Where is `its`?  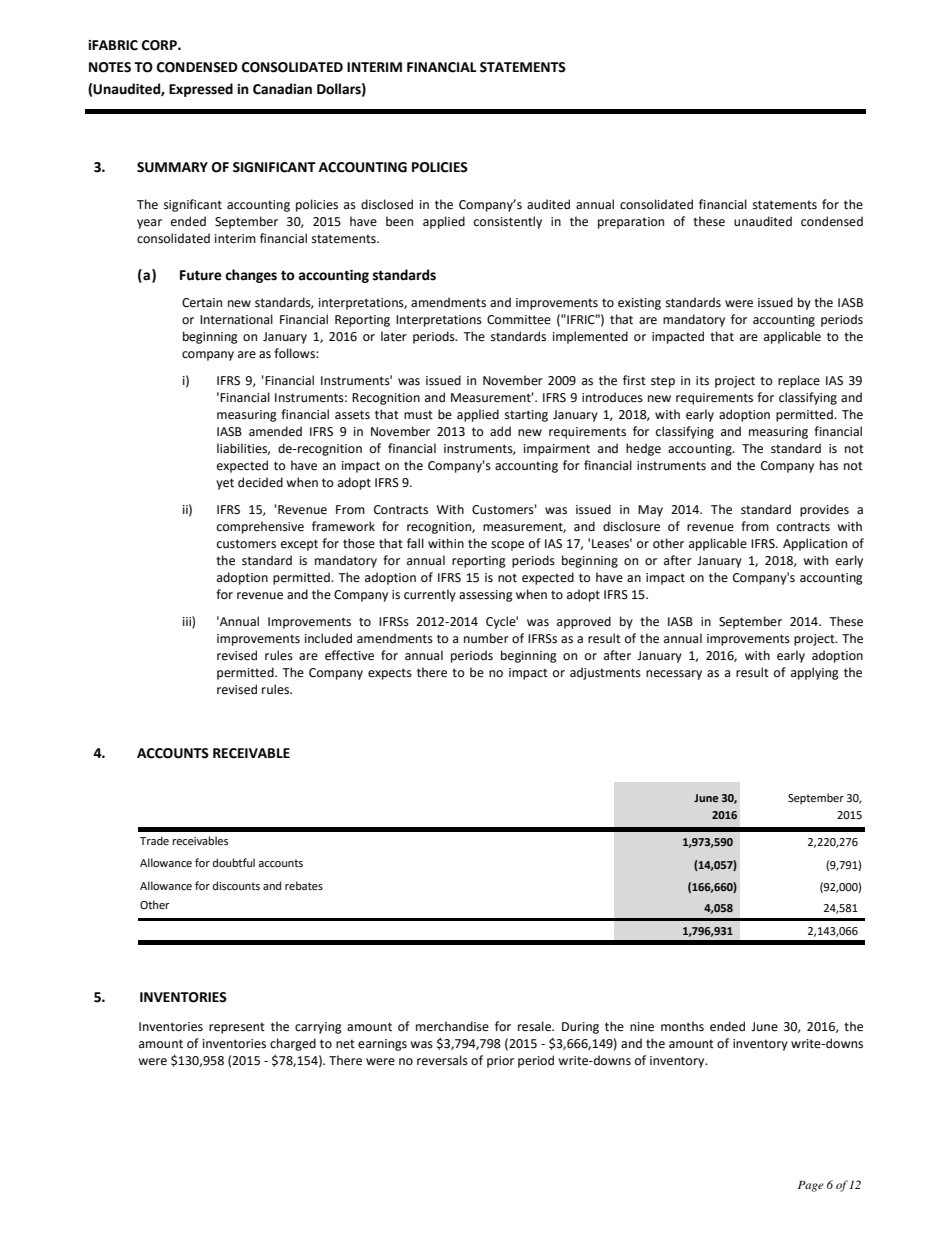
its is located at coordinates (702, 381).
